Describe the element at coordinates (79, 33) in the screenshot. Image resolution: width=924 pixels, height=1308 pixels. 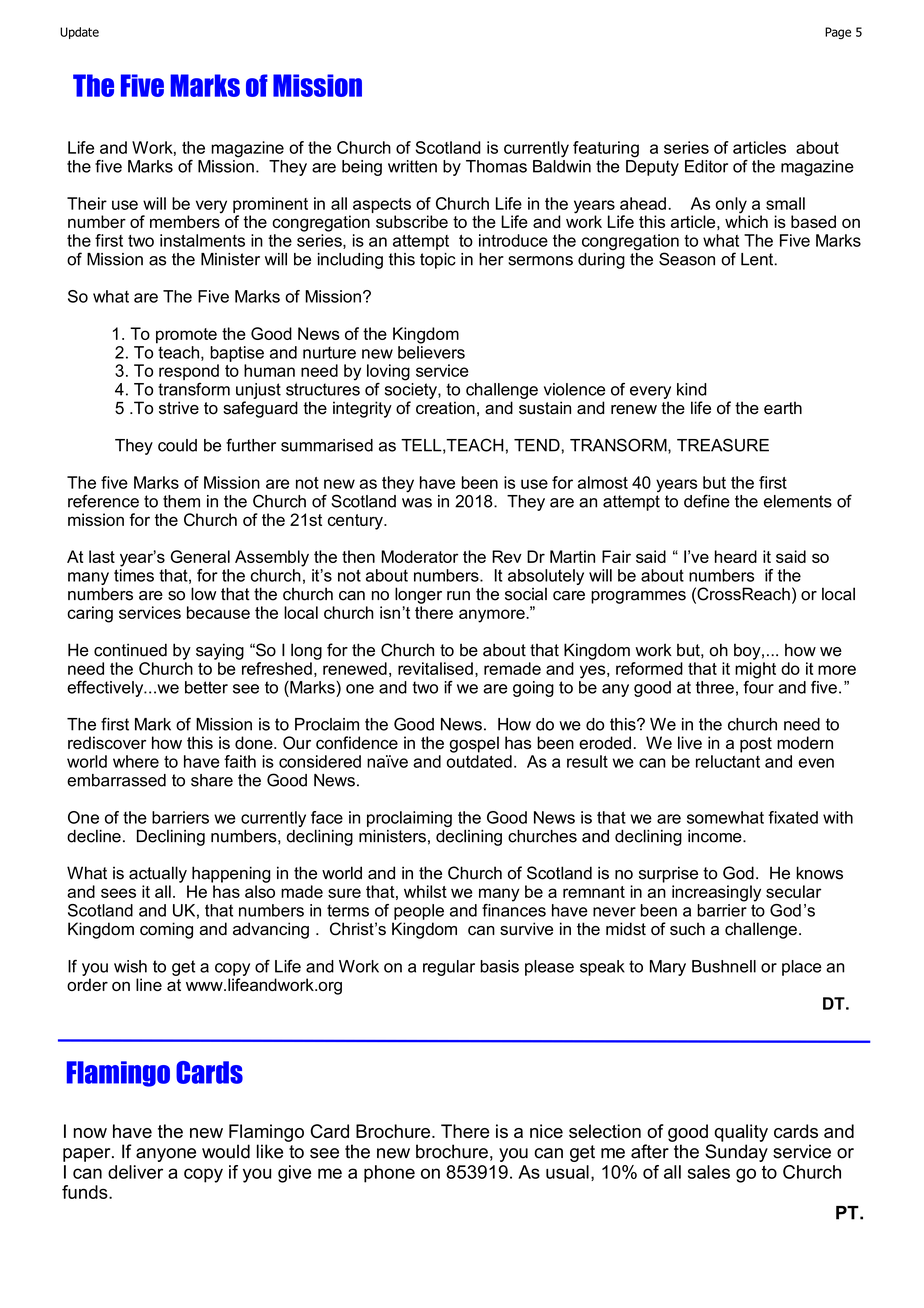
I see `Update` at that location.
